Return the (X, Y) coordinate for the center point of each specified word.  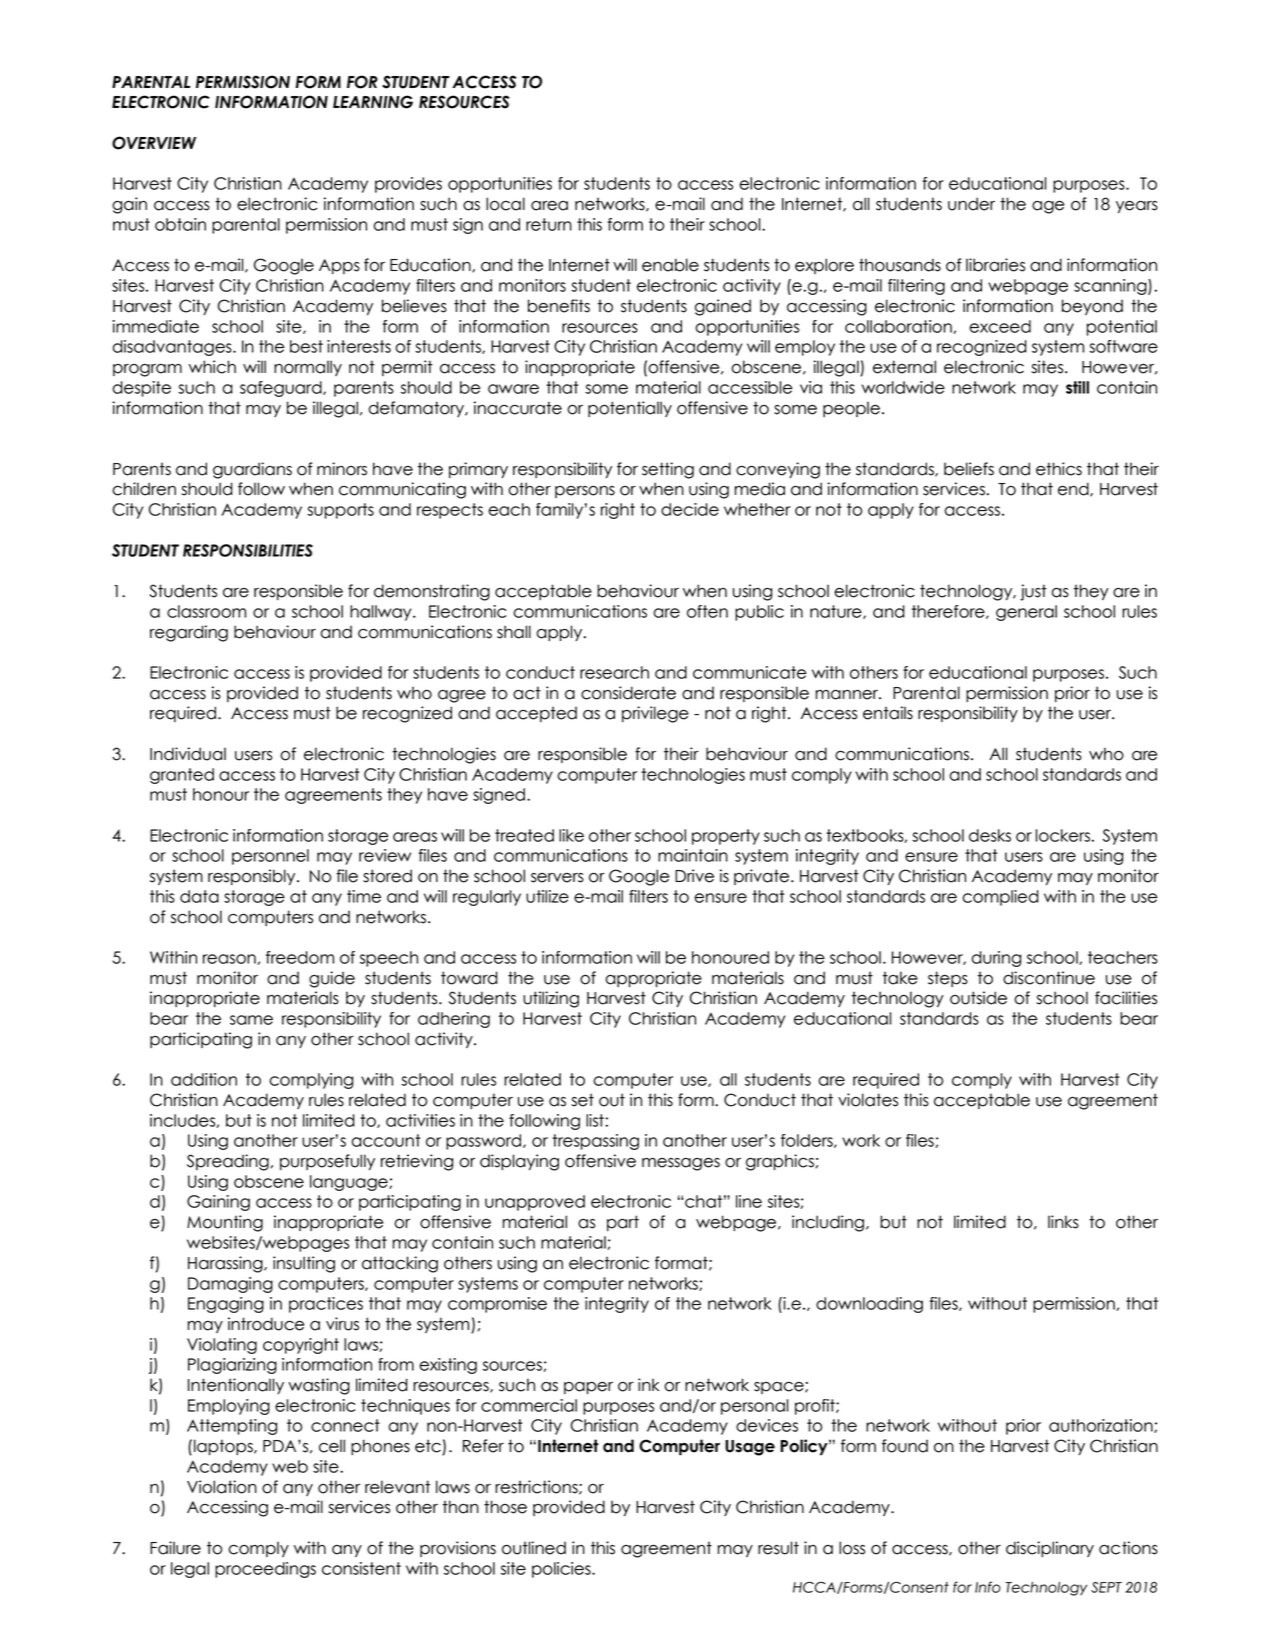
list (595, 1120)
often (707, 611)
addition (204, 1079)
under (971, 204)
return (549, 224)
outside (978, 998)
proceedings (265, 1570)
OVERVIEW (154, 143)
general (1026, 613)
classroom (206, 611)
